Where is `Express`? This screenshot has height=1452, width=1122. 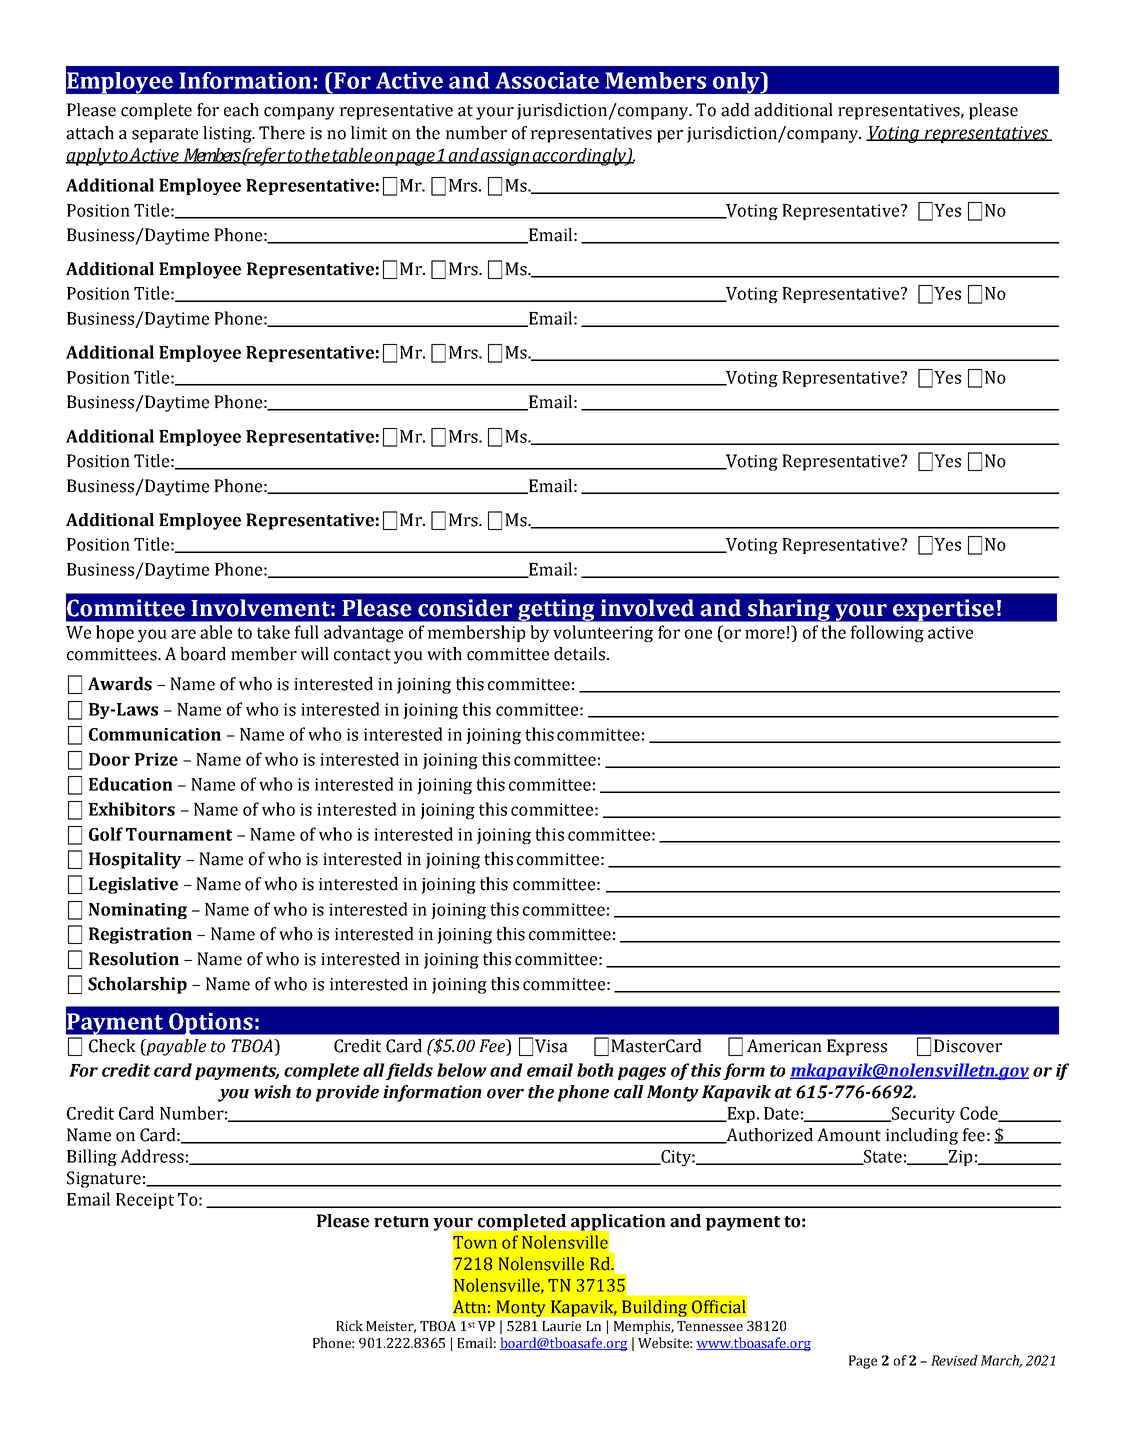 Express is located at coordinates (857, 1047).
